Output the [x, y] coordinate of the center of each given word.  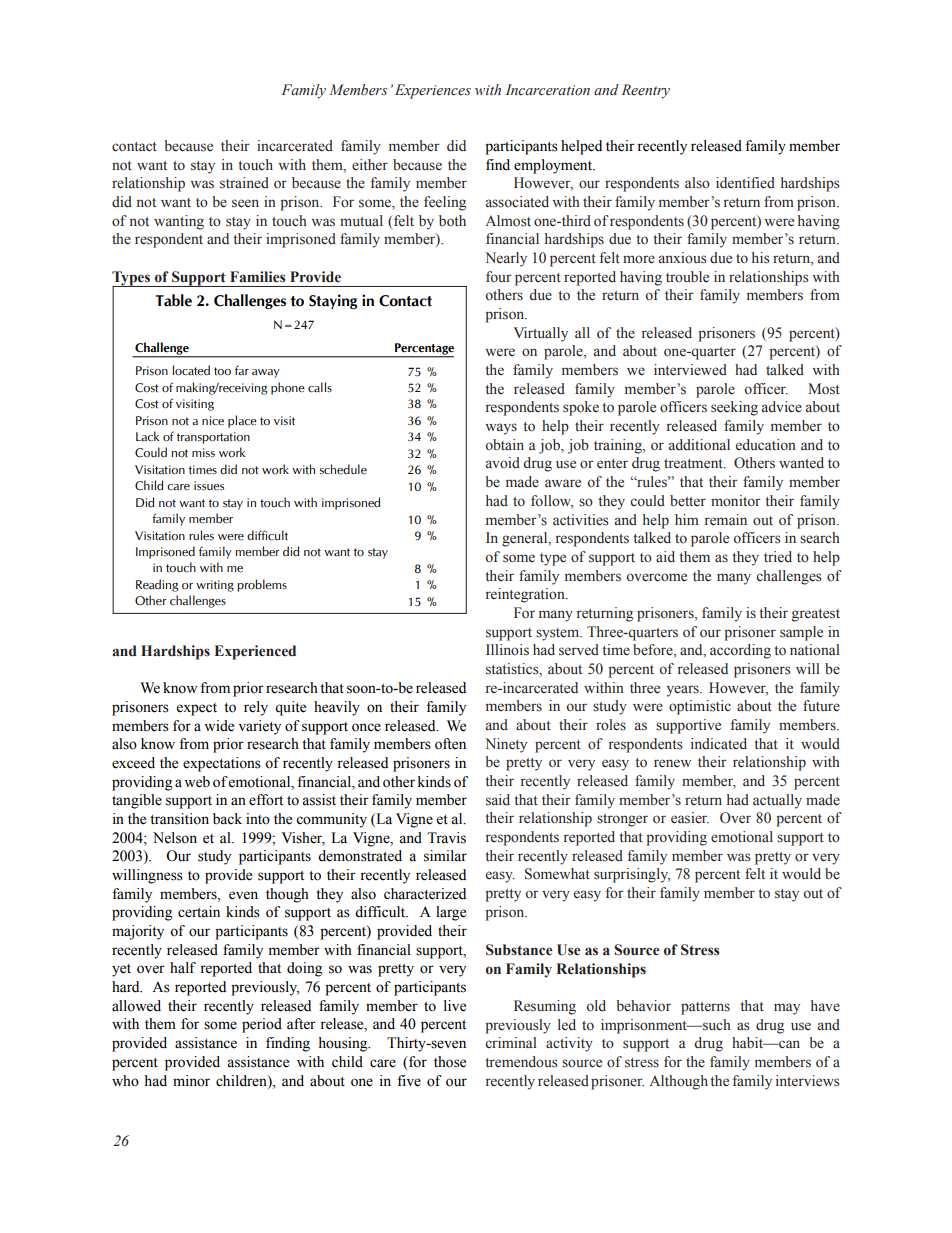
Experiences [433, 91]
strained [244, 183]
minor [191, 1081]
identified [745, 183]
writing [215, 586]
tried [778, 556]
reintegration [526, 595]
